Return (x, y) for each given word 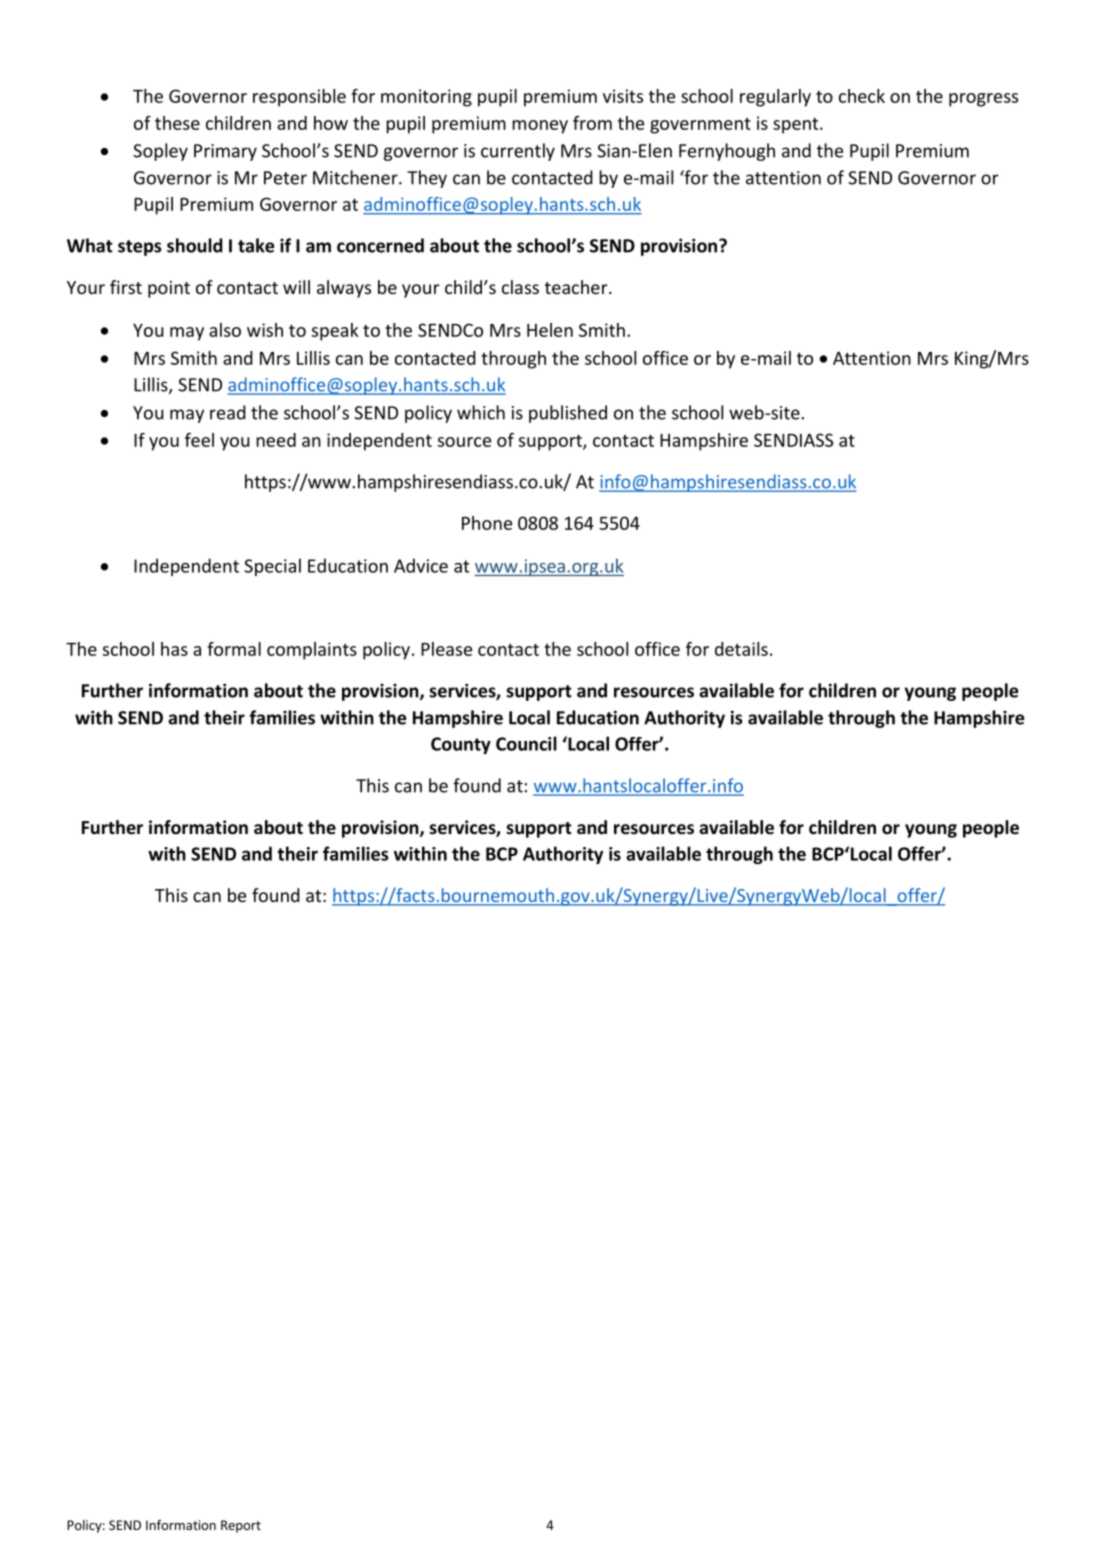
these (177, 123)
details (741, 649)
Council (526, 743)
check (862, 96)
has (174, 649)
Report (241, 1526)
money (540, 127)
